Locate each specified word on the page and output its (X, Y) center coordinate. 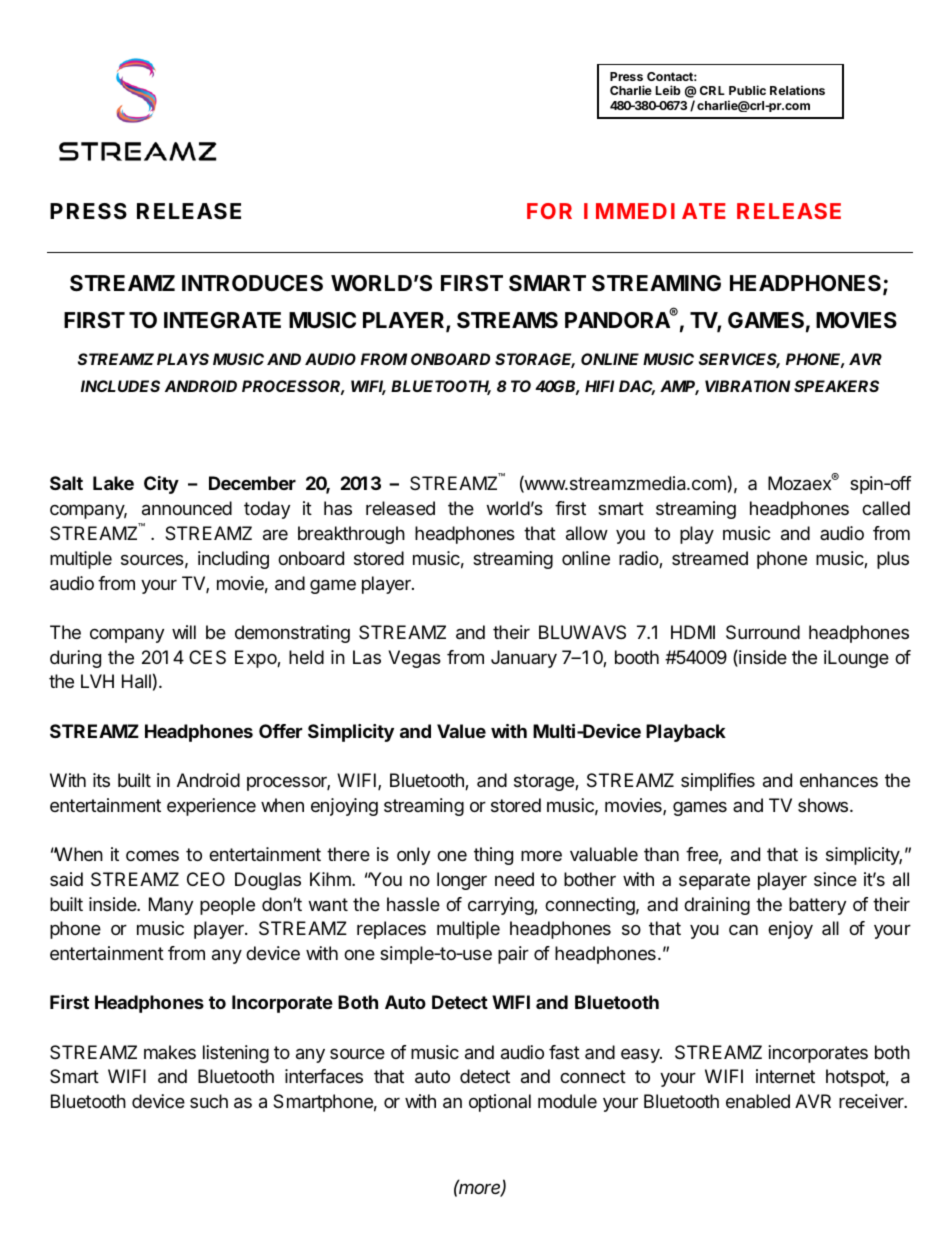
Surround (763, 632)
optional (500, 1103)
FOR (549, 211)
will (184, 632)
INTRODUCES (252, 283)
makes (170, 1052)
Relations (797, 90)
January (524, 659)
